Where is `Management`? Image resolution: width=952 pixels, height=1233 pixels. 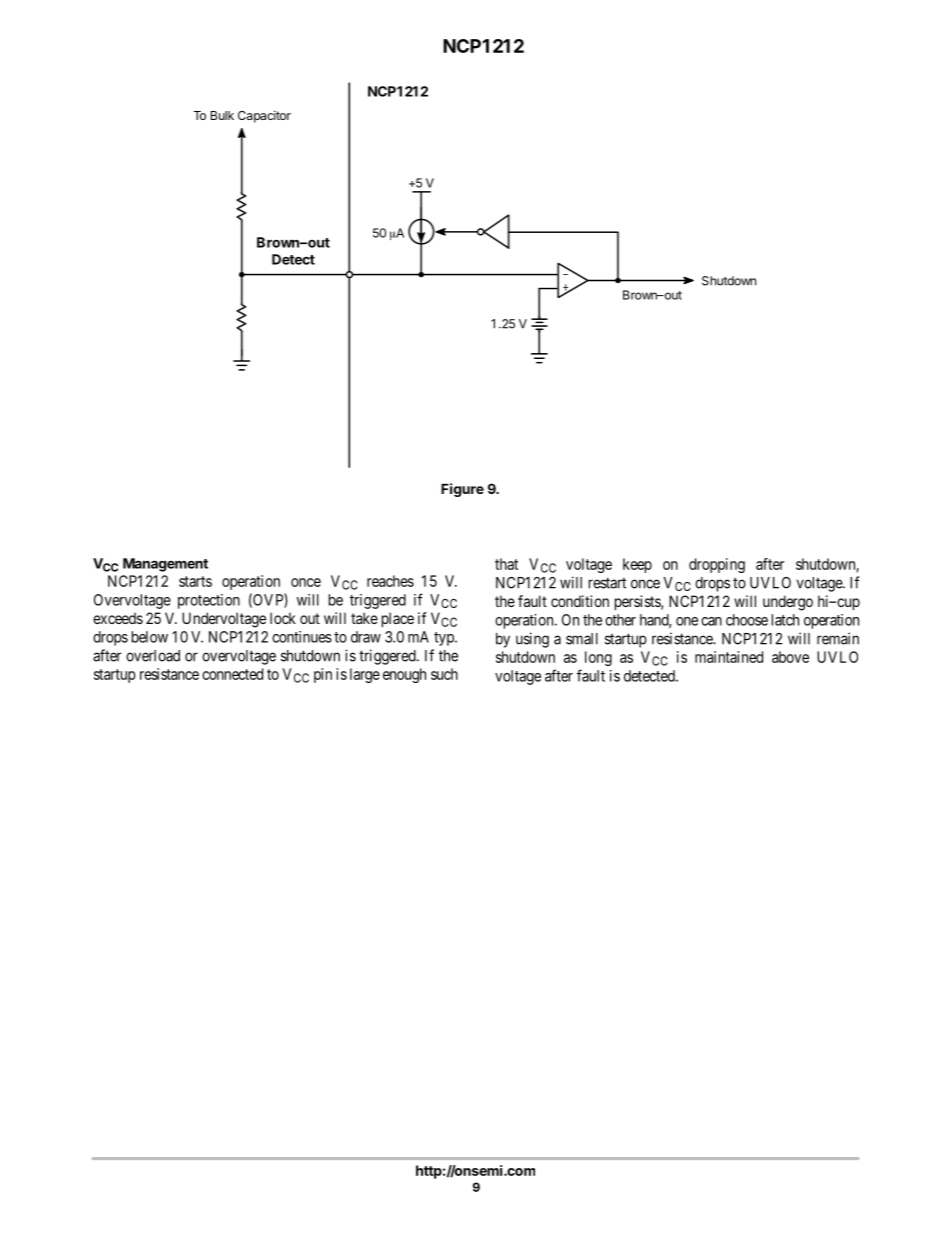 Management is located at coordinates (165, 565).
